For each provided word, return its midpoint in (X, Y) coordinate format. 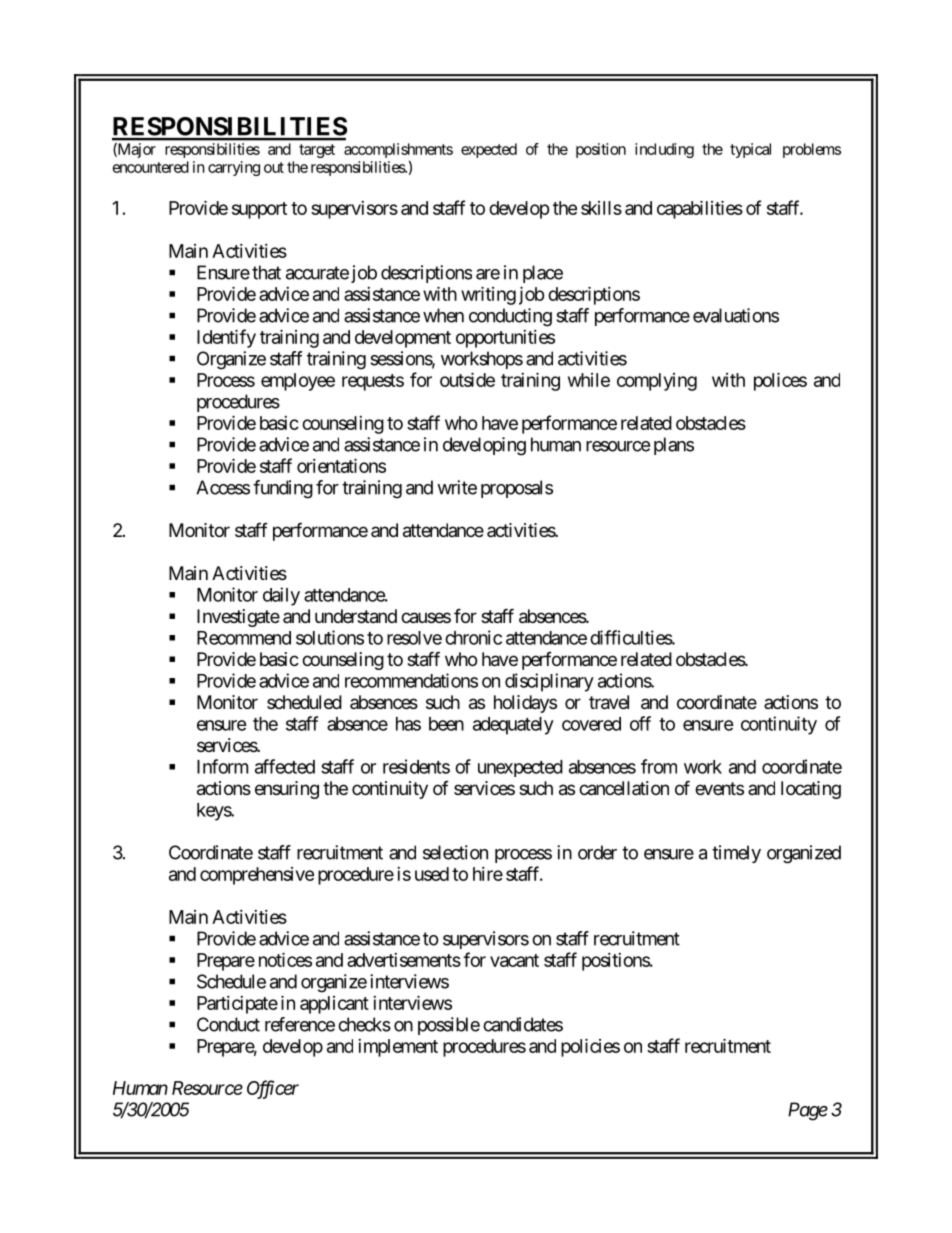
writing (488, 295)
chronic (473, 637)
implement (398, 1048)
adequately (513, 726)
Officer (273, 1089)
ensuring (287, 790)
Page (808, 1111)
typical (750, 150)
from (659, 766)
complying (657, 382)
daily (281, 596)
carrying (234, 168)
